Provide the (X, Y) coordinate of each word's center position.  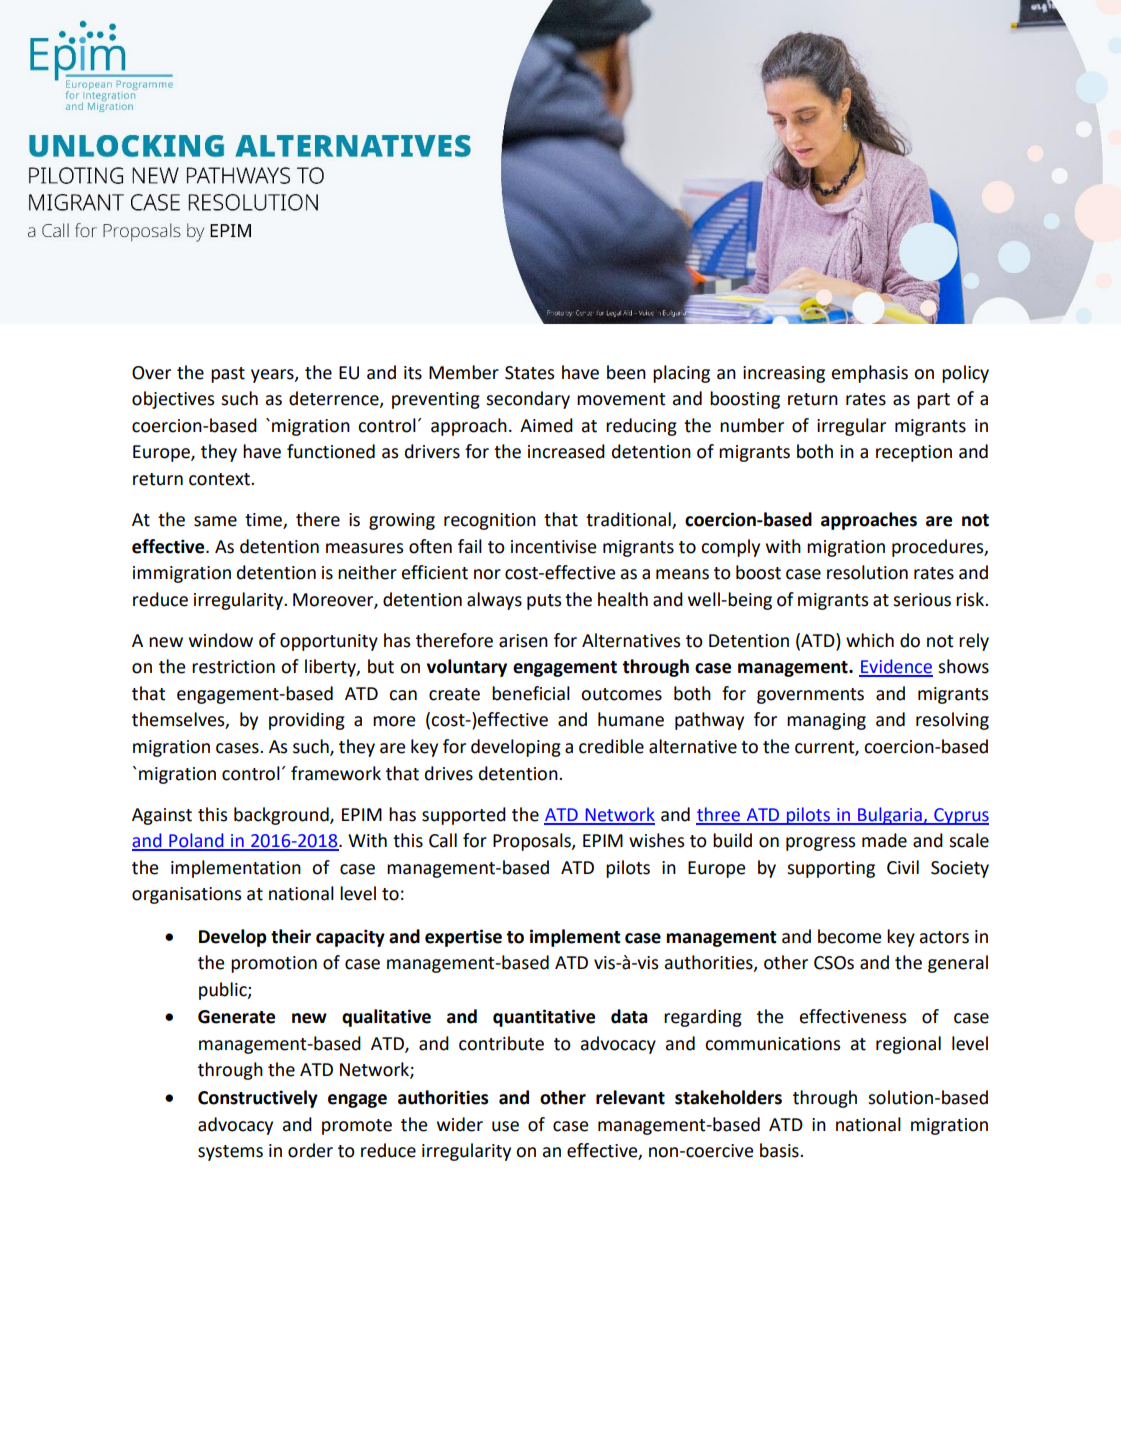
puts (544, 602)
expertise (463, 938)
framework (336, 773)
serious (922, 600)
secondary (528, 400)
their (291, 936)
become (850, 936)
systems (230, 1153)
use (505, 1126)
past (228, 375)
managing (826, 721)
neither (367, 572)
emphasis (870, 374)
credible (611, 746)
